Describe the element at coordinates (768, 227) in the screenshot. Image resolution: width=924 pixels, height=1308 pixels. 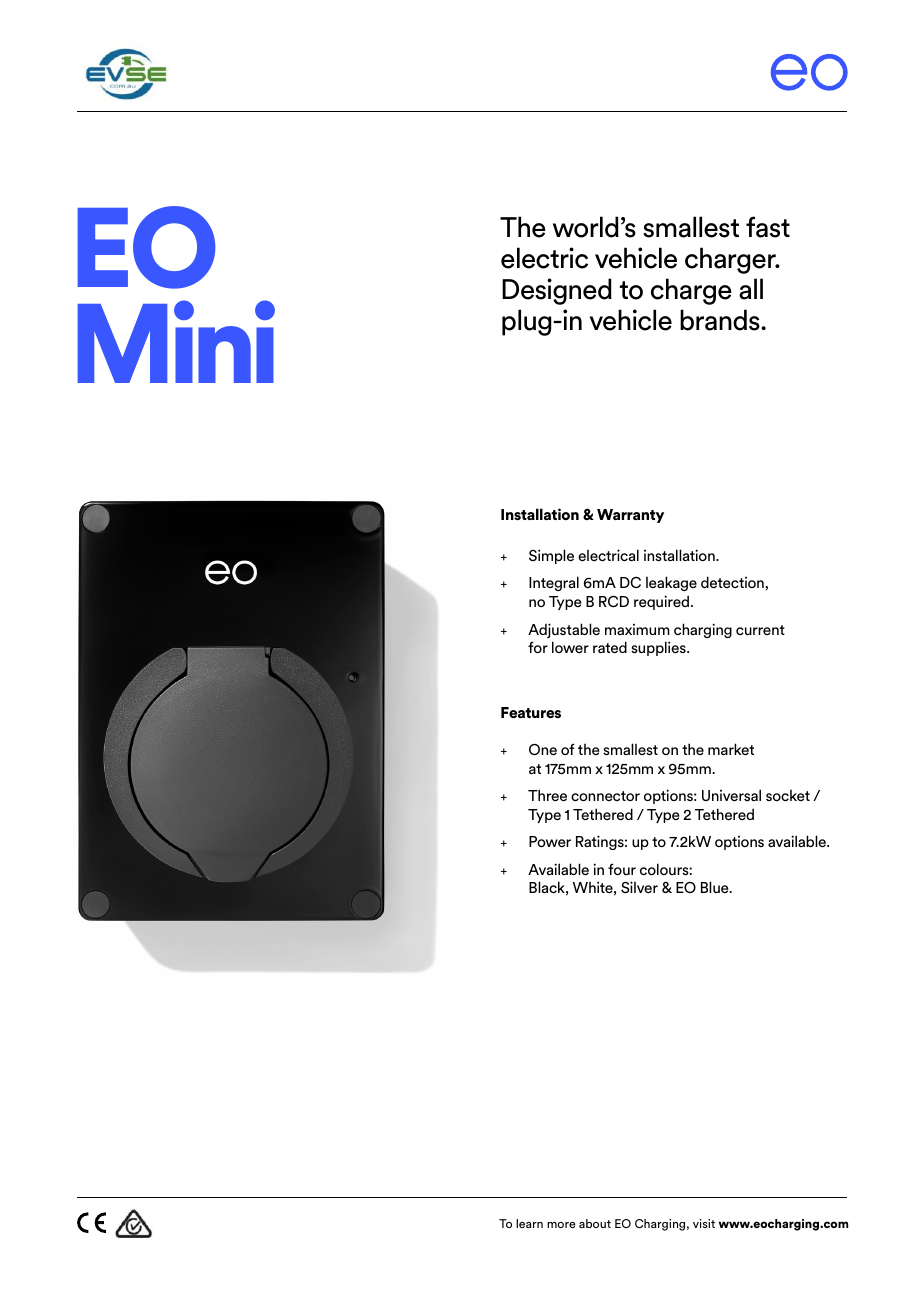
I see `fast` at that location.
